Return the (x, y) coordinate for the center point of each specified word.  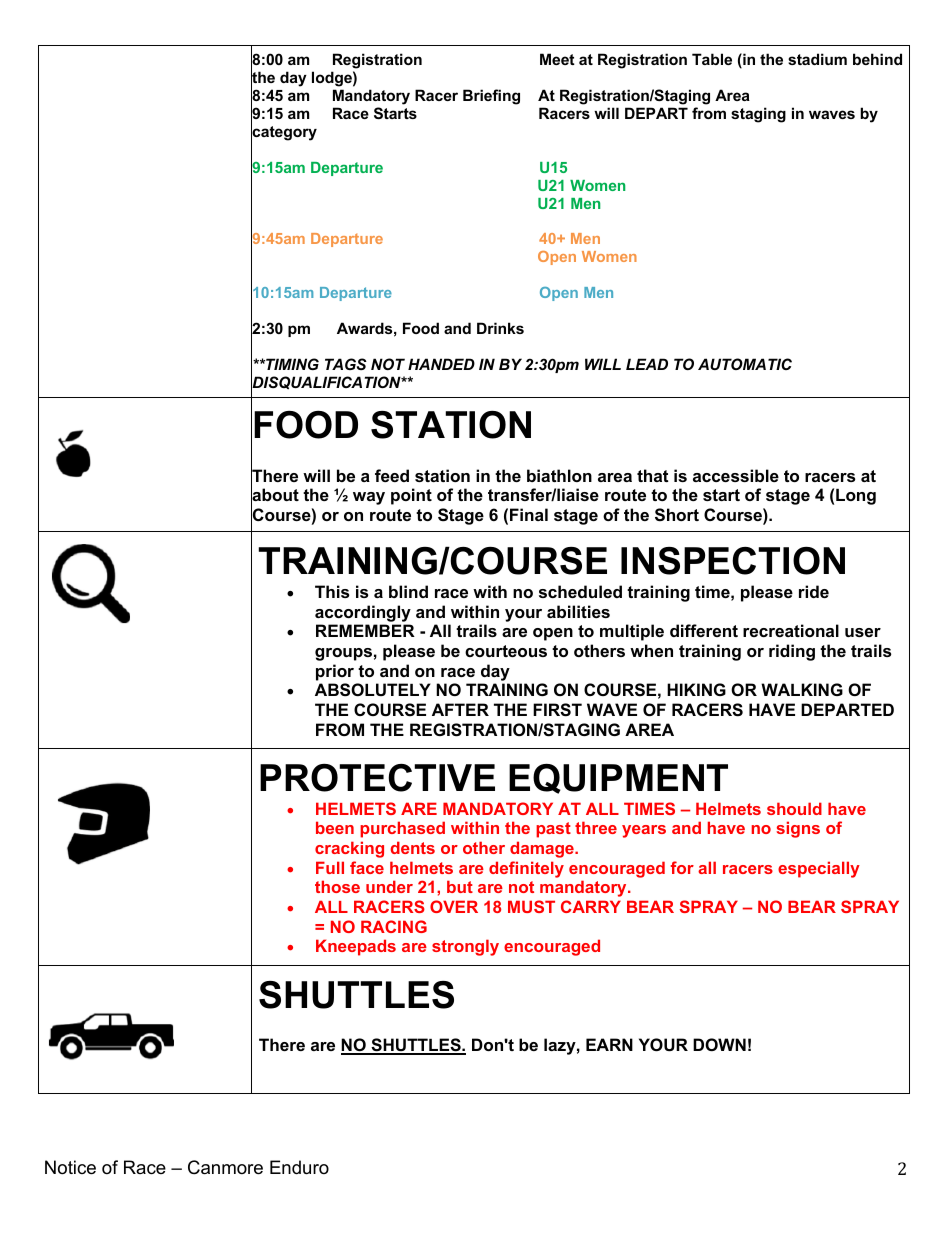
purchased (402, 829)
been (335, 827)
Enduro (299, 1167)
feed (392, 475)
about (275, 496)
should (794, 808)
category (284, 133)
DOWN (719, 1044)
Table (712, 59)
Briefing (491, 97)
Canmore (225, 1167)
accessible (736, 475)
